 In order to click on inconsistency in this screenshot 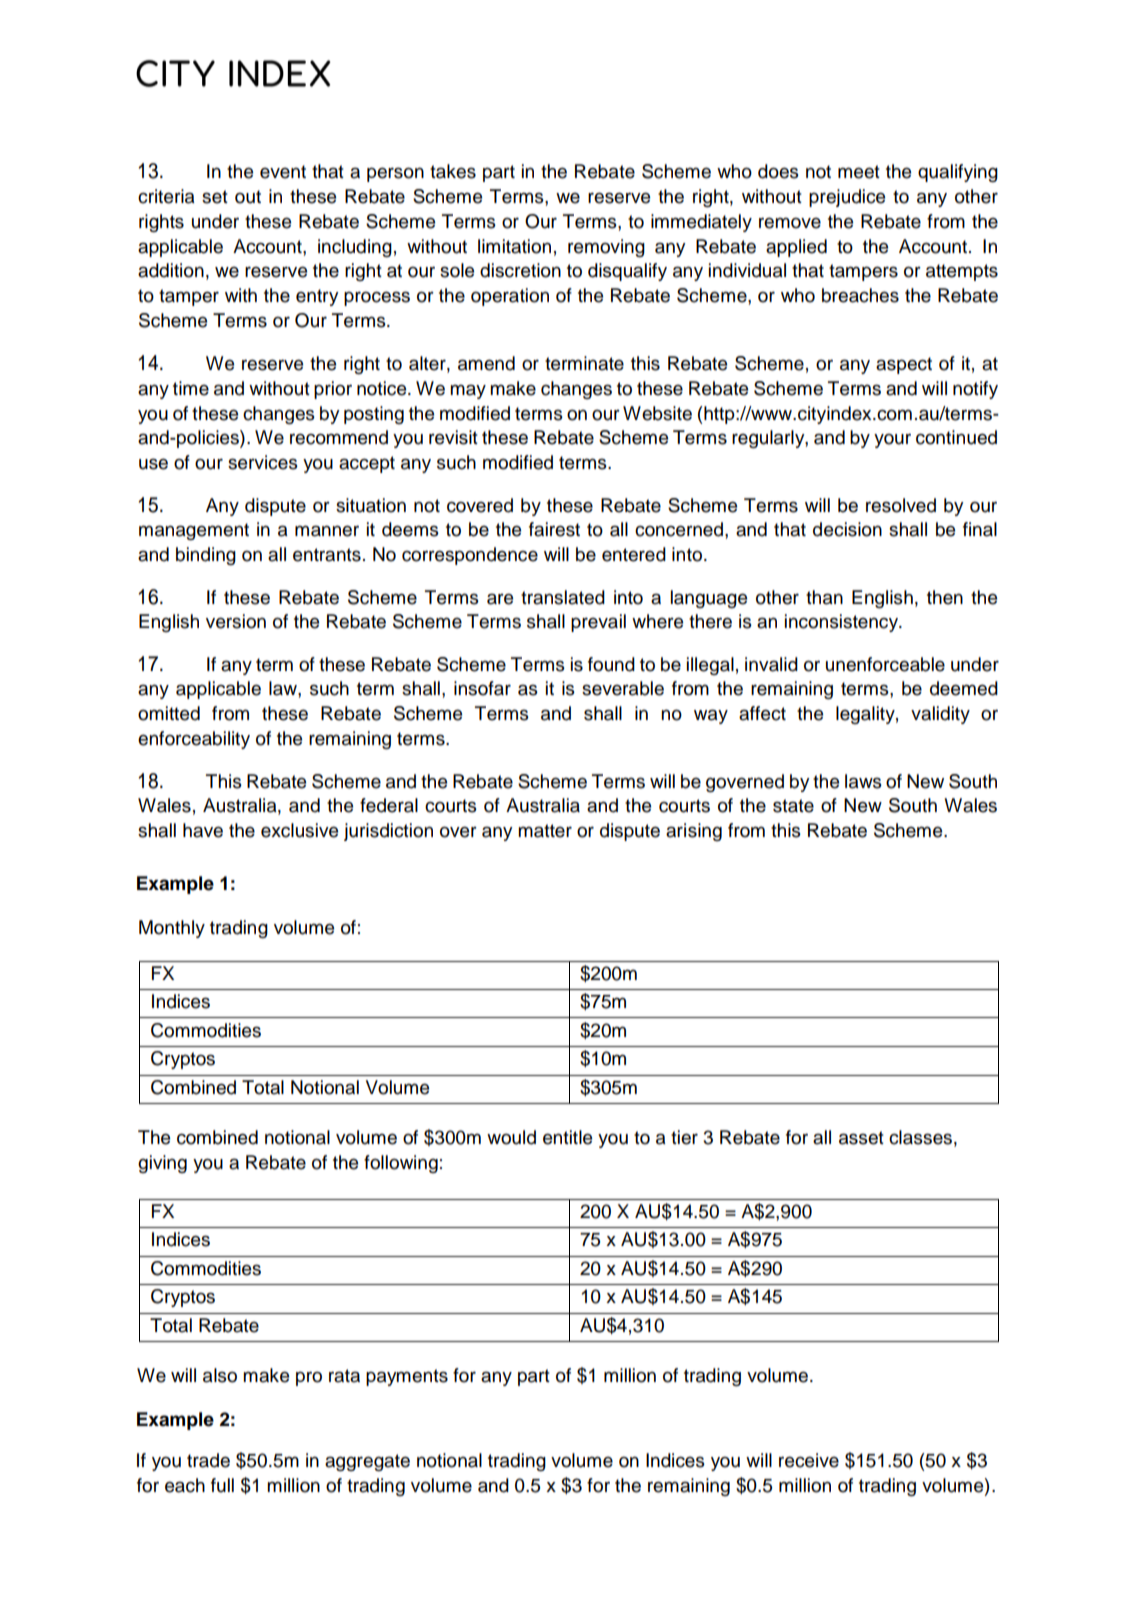, I will do `click(843, 623)`.
